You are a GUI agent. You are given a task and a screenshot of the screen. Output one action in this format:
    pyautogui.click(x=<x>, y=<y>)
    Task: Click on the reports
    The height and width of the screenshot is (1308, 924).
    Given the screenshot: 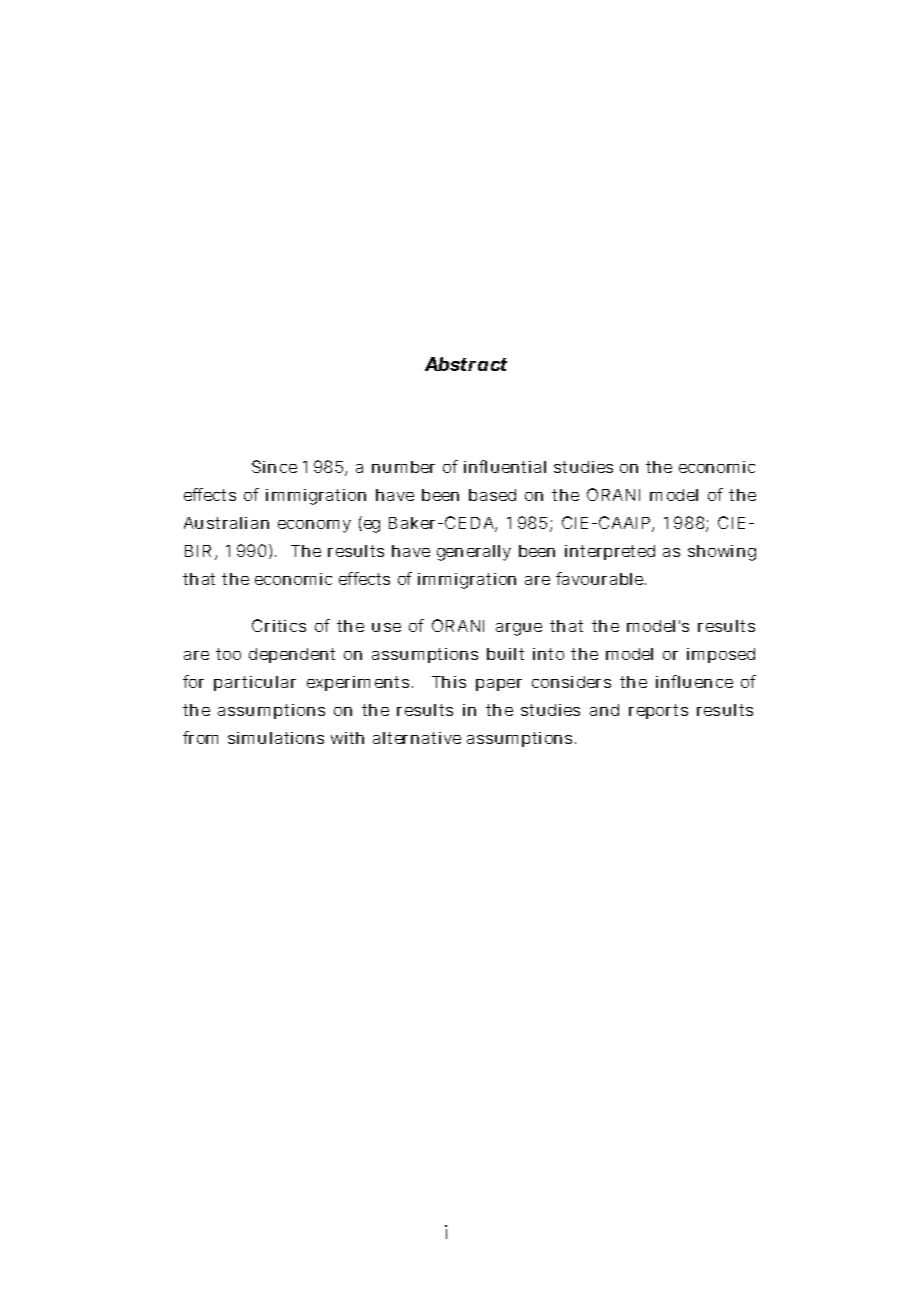 What is the action you would take?
    pyautogui.click(x=658, y=711)
